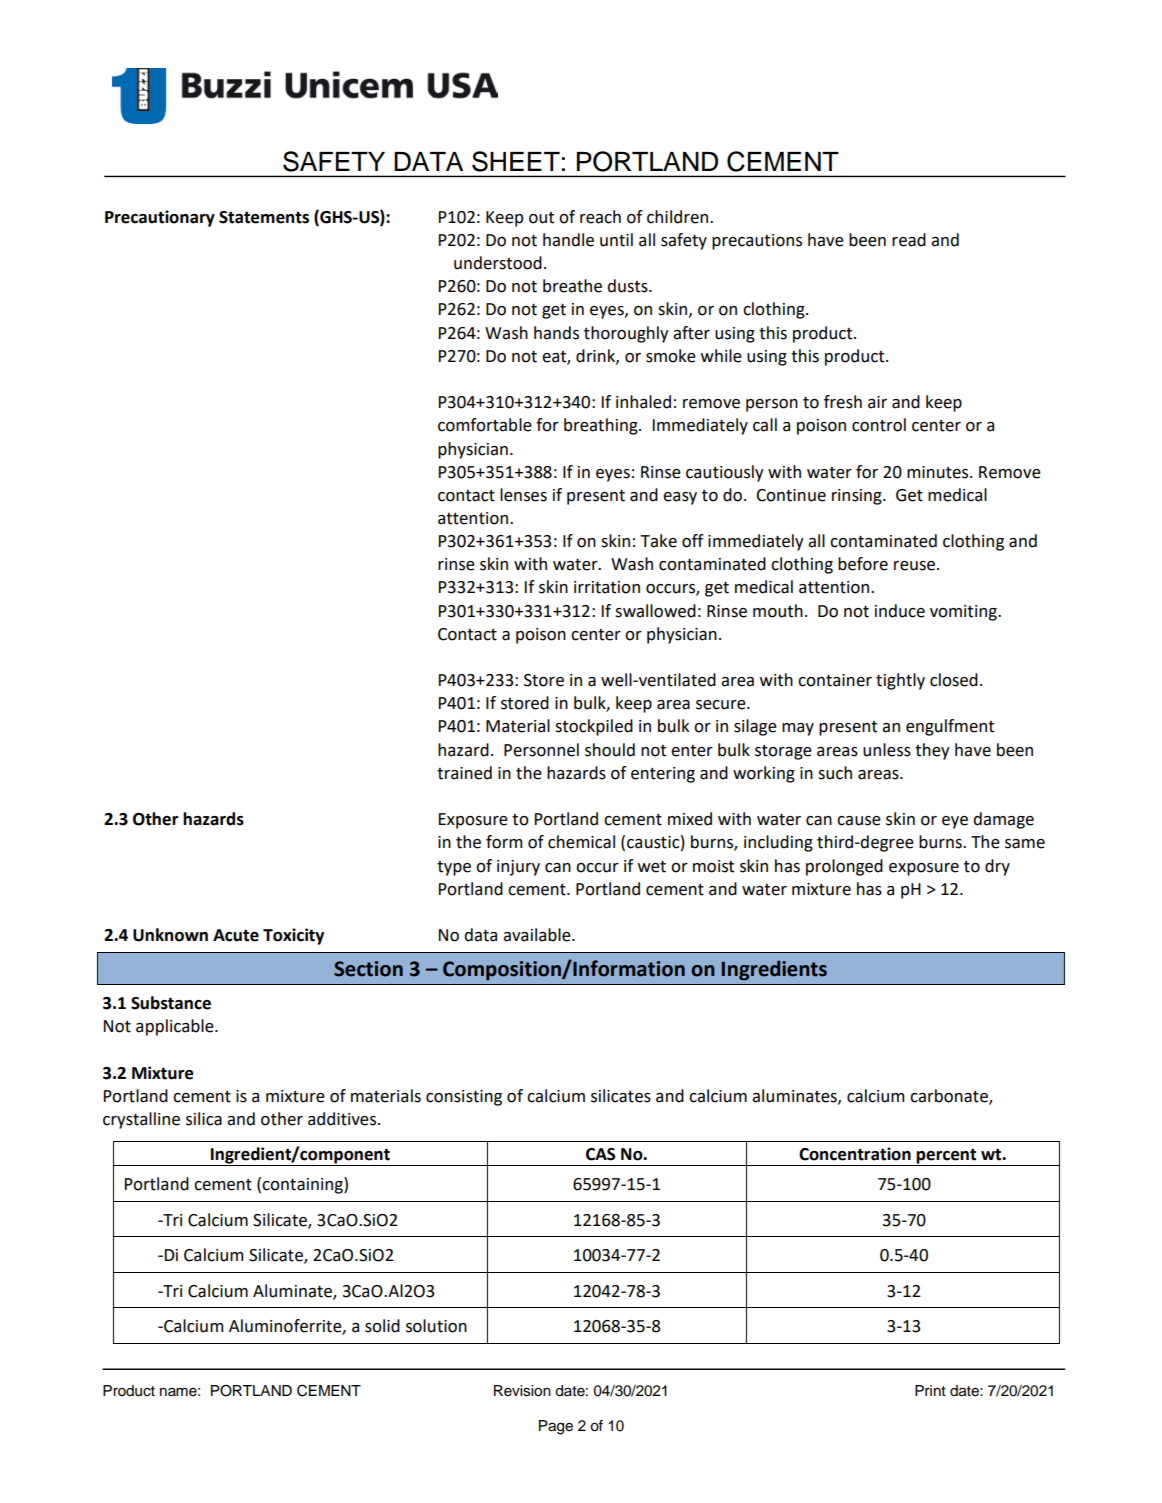 This image has width=1162, height=1503. I want to click on read, so click(909, 240).
